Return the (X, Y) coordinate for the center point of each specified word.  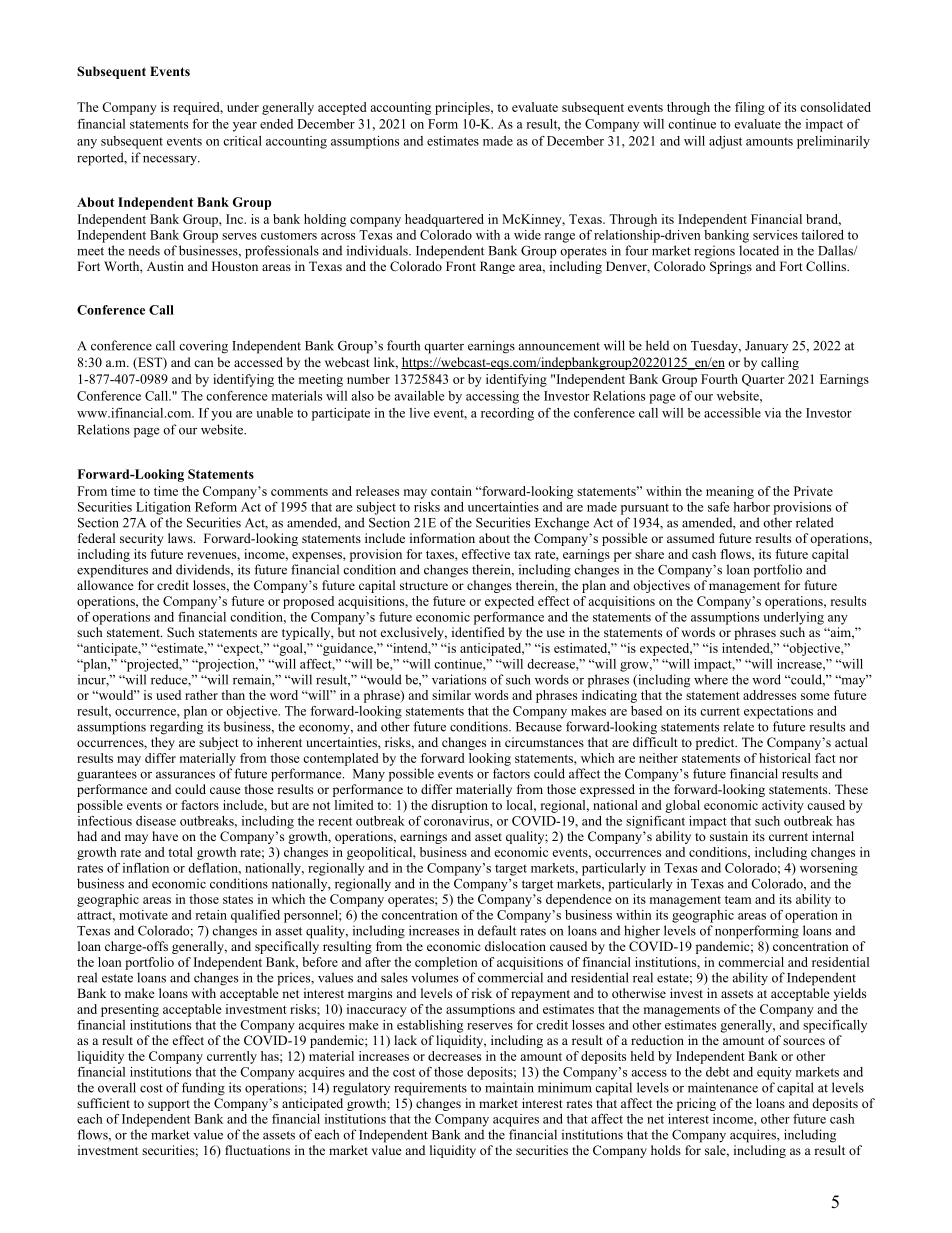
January (766, 347)
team (738, 900)
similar (451, 695)
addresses (769, 695)
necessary (171, 161)
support (169, 1105)
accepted (342, 108)
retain (211, 915)
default (497, 930)
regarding (176, 728)
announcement (559, 346)
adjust (725, 142)
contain (451, 491)
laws (181, 538)
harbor (751, 507)
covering (203, 347)
